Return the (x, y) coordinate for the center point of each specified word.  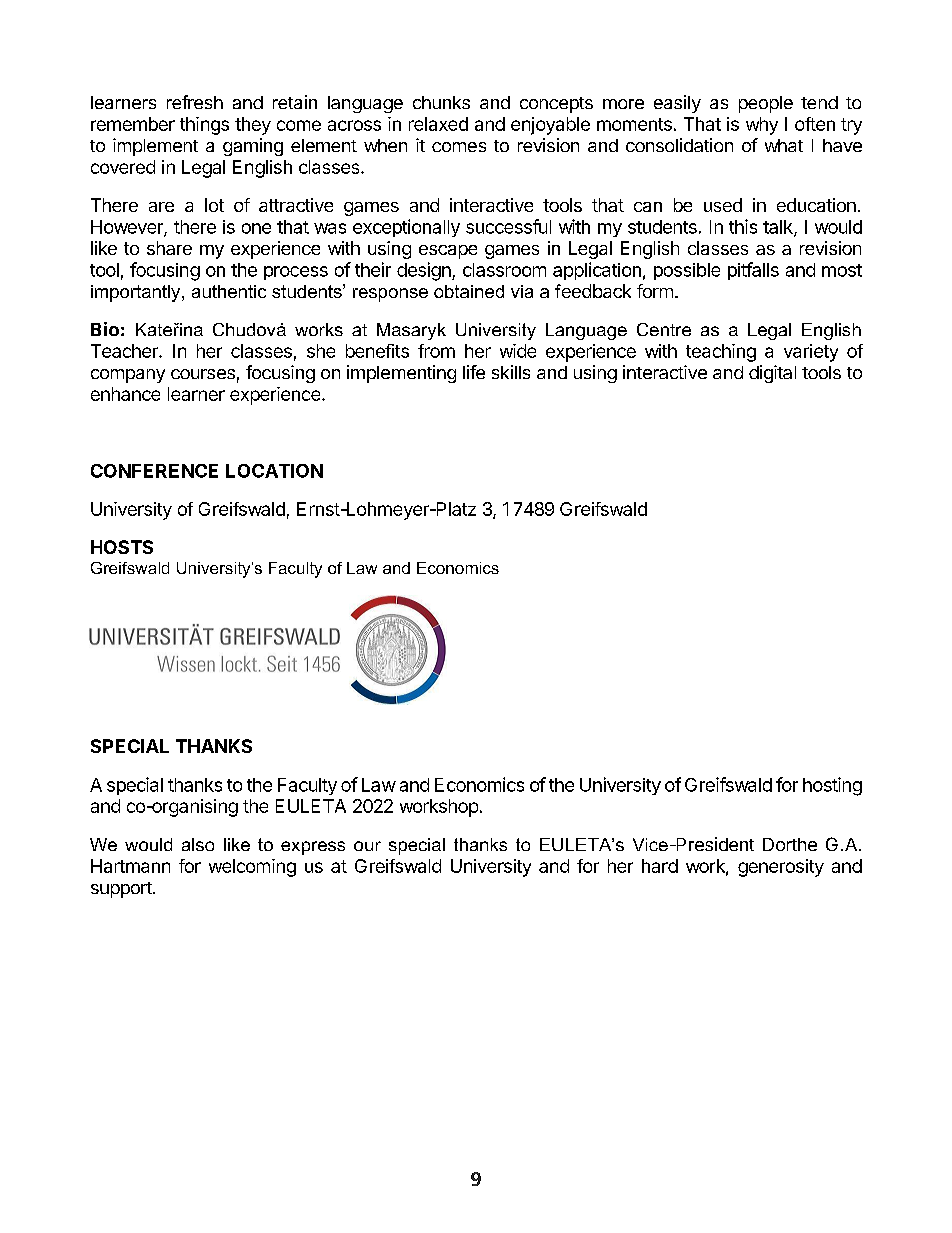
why (762, 126)
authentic (229, 291)
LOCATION (274, 471)
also (198, 844)
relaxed (438, 124)
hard (660, 866)
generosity (781, 868)
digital (772, 374)
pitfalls (753, 271)
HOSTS (122, 547)
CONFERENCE (154, 471)
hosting (832, 786)
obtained (469, 291)
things (204, 126)
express (313, 848)
